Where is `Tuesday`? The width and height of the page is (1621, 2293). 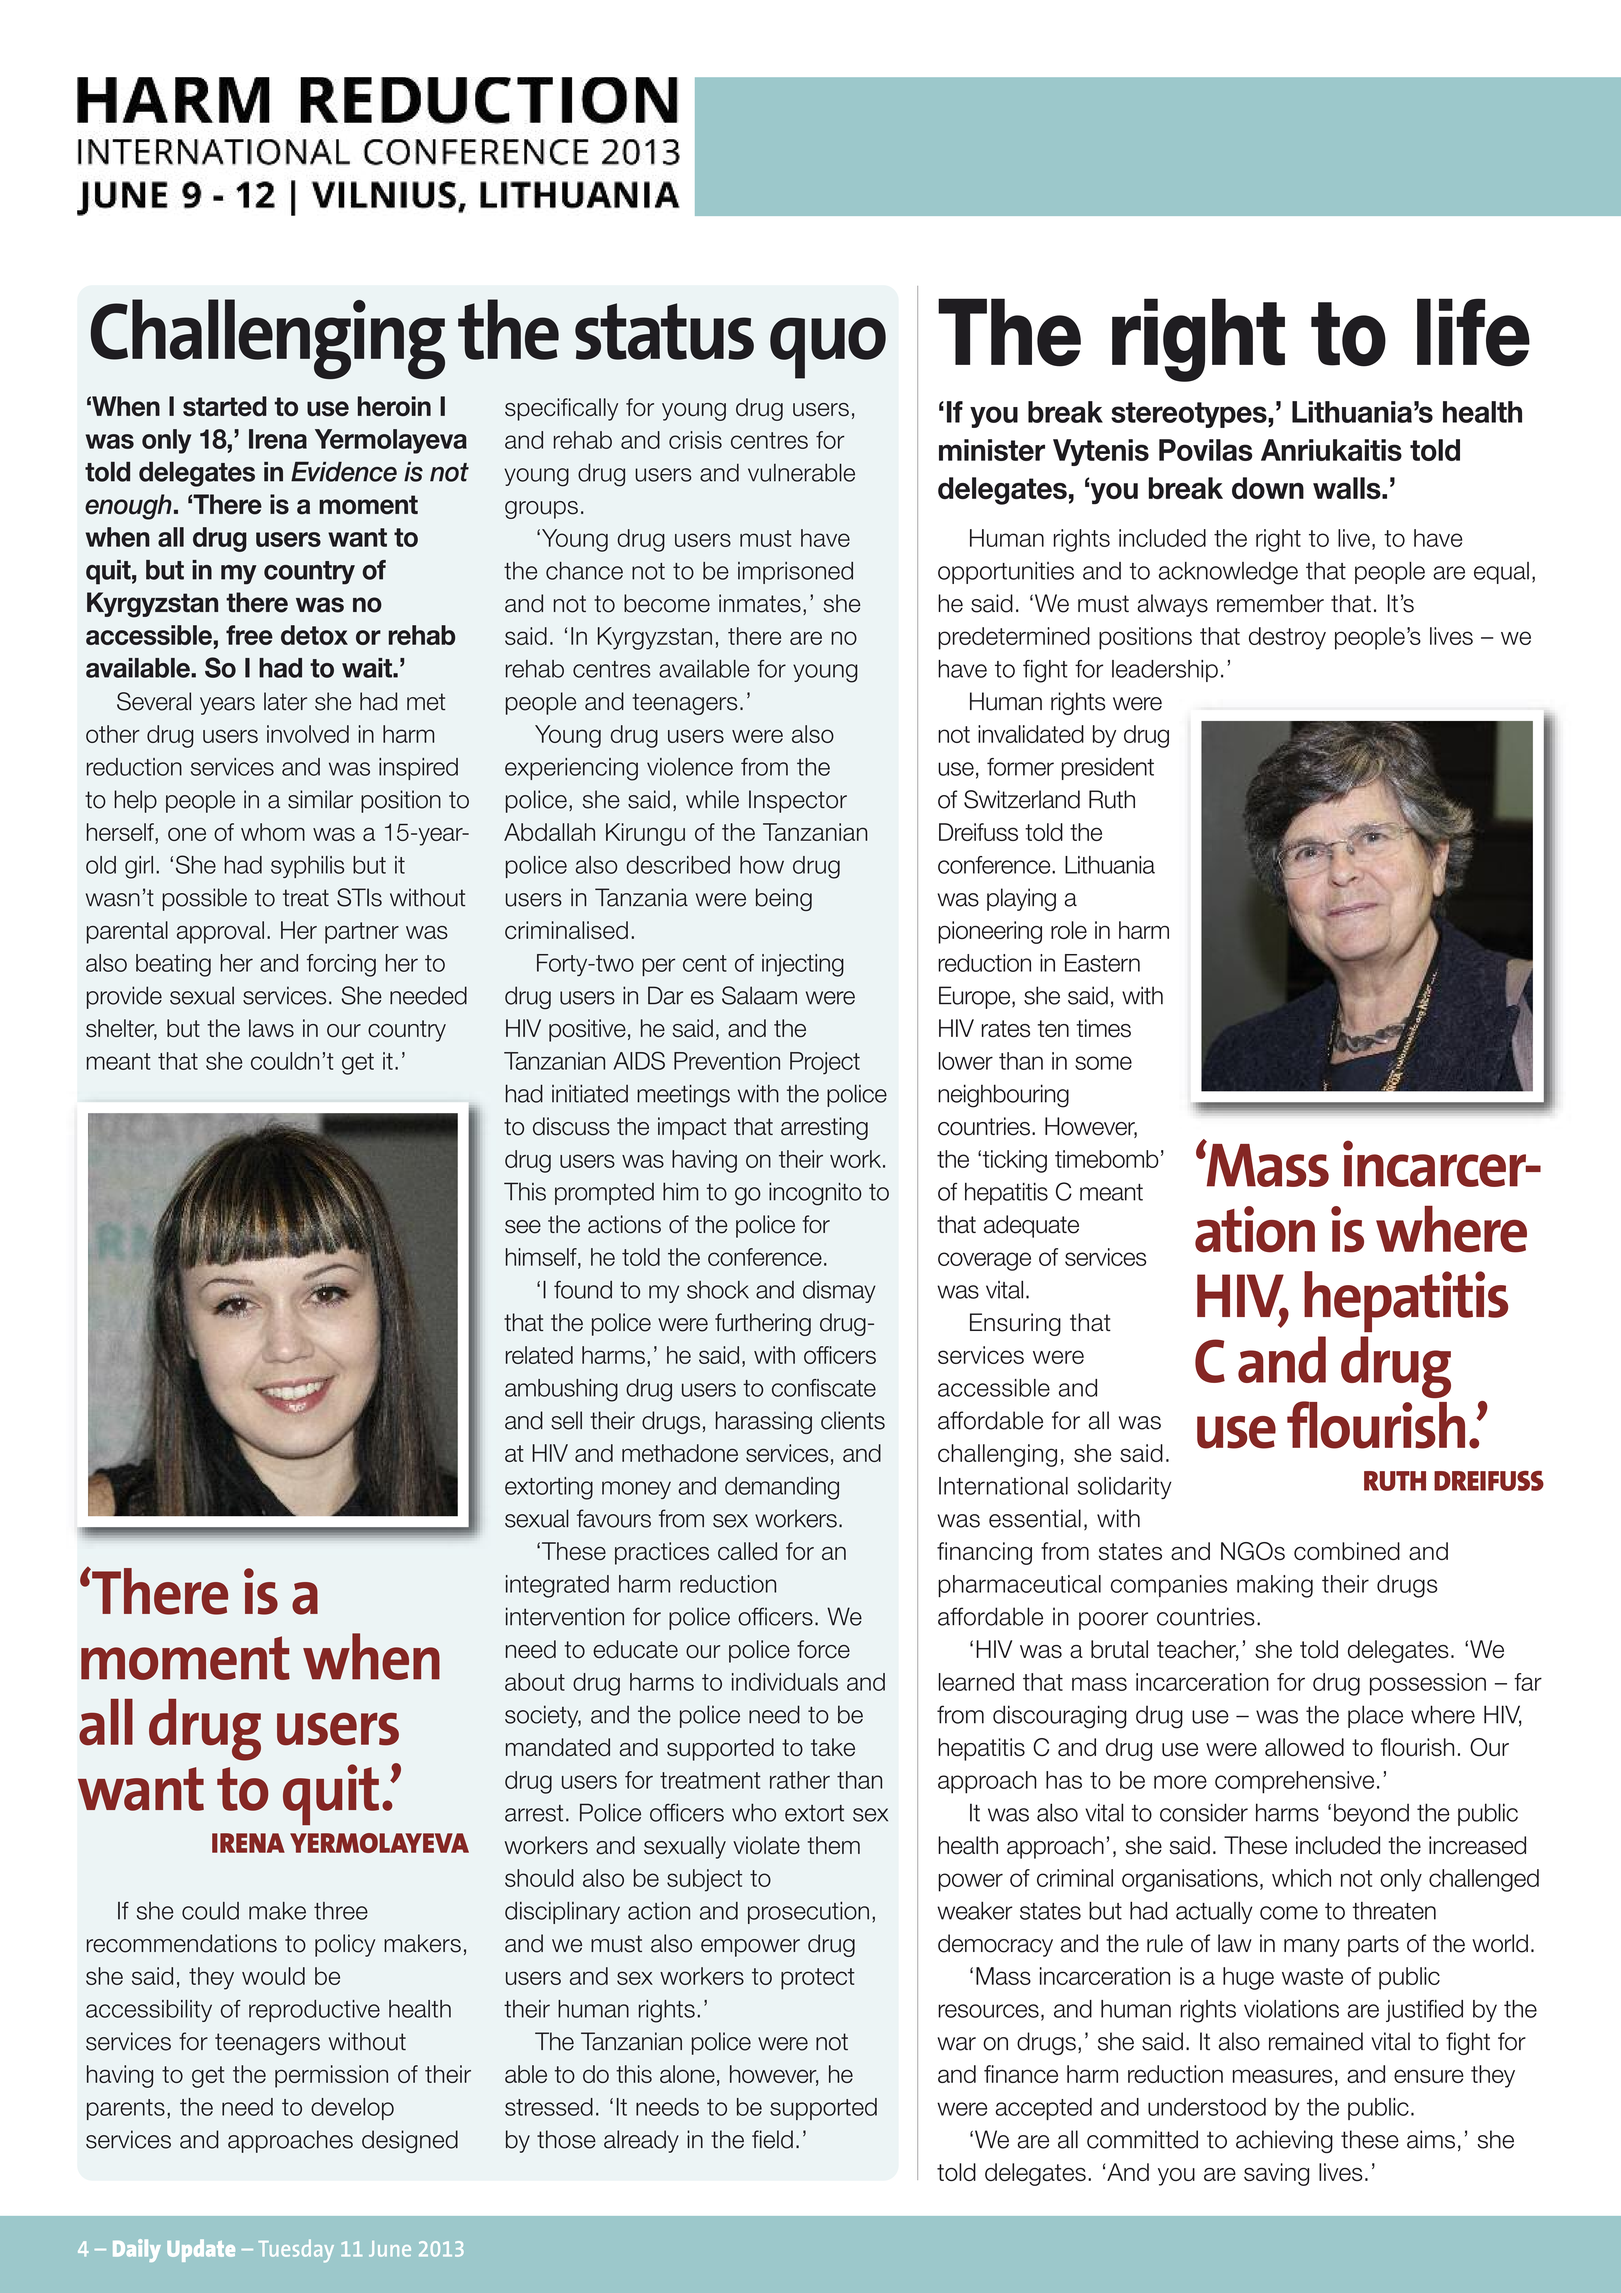 Tuesday is located at coordinates (296, 2250).
